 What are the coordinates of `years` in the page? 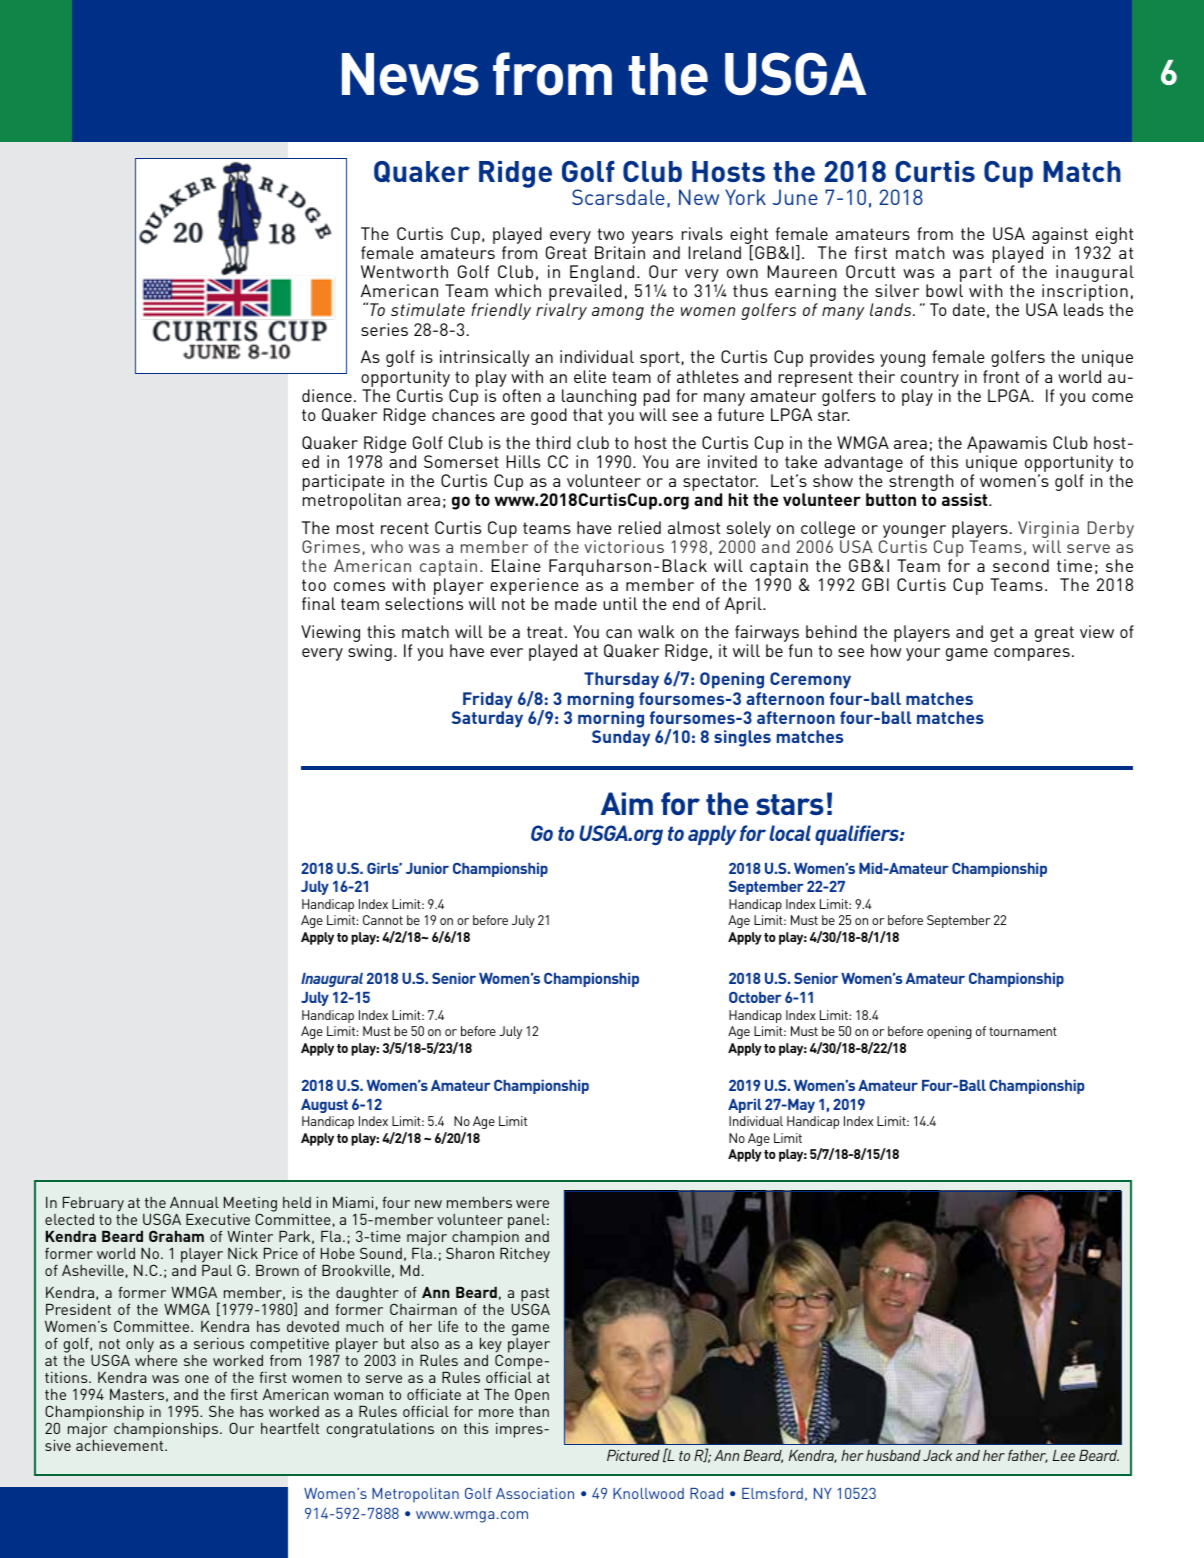 It's located at (652, 239).
